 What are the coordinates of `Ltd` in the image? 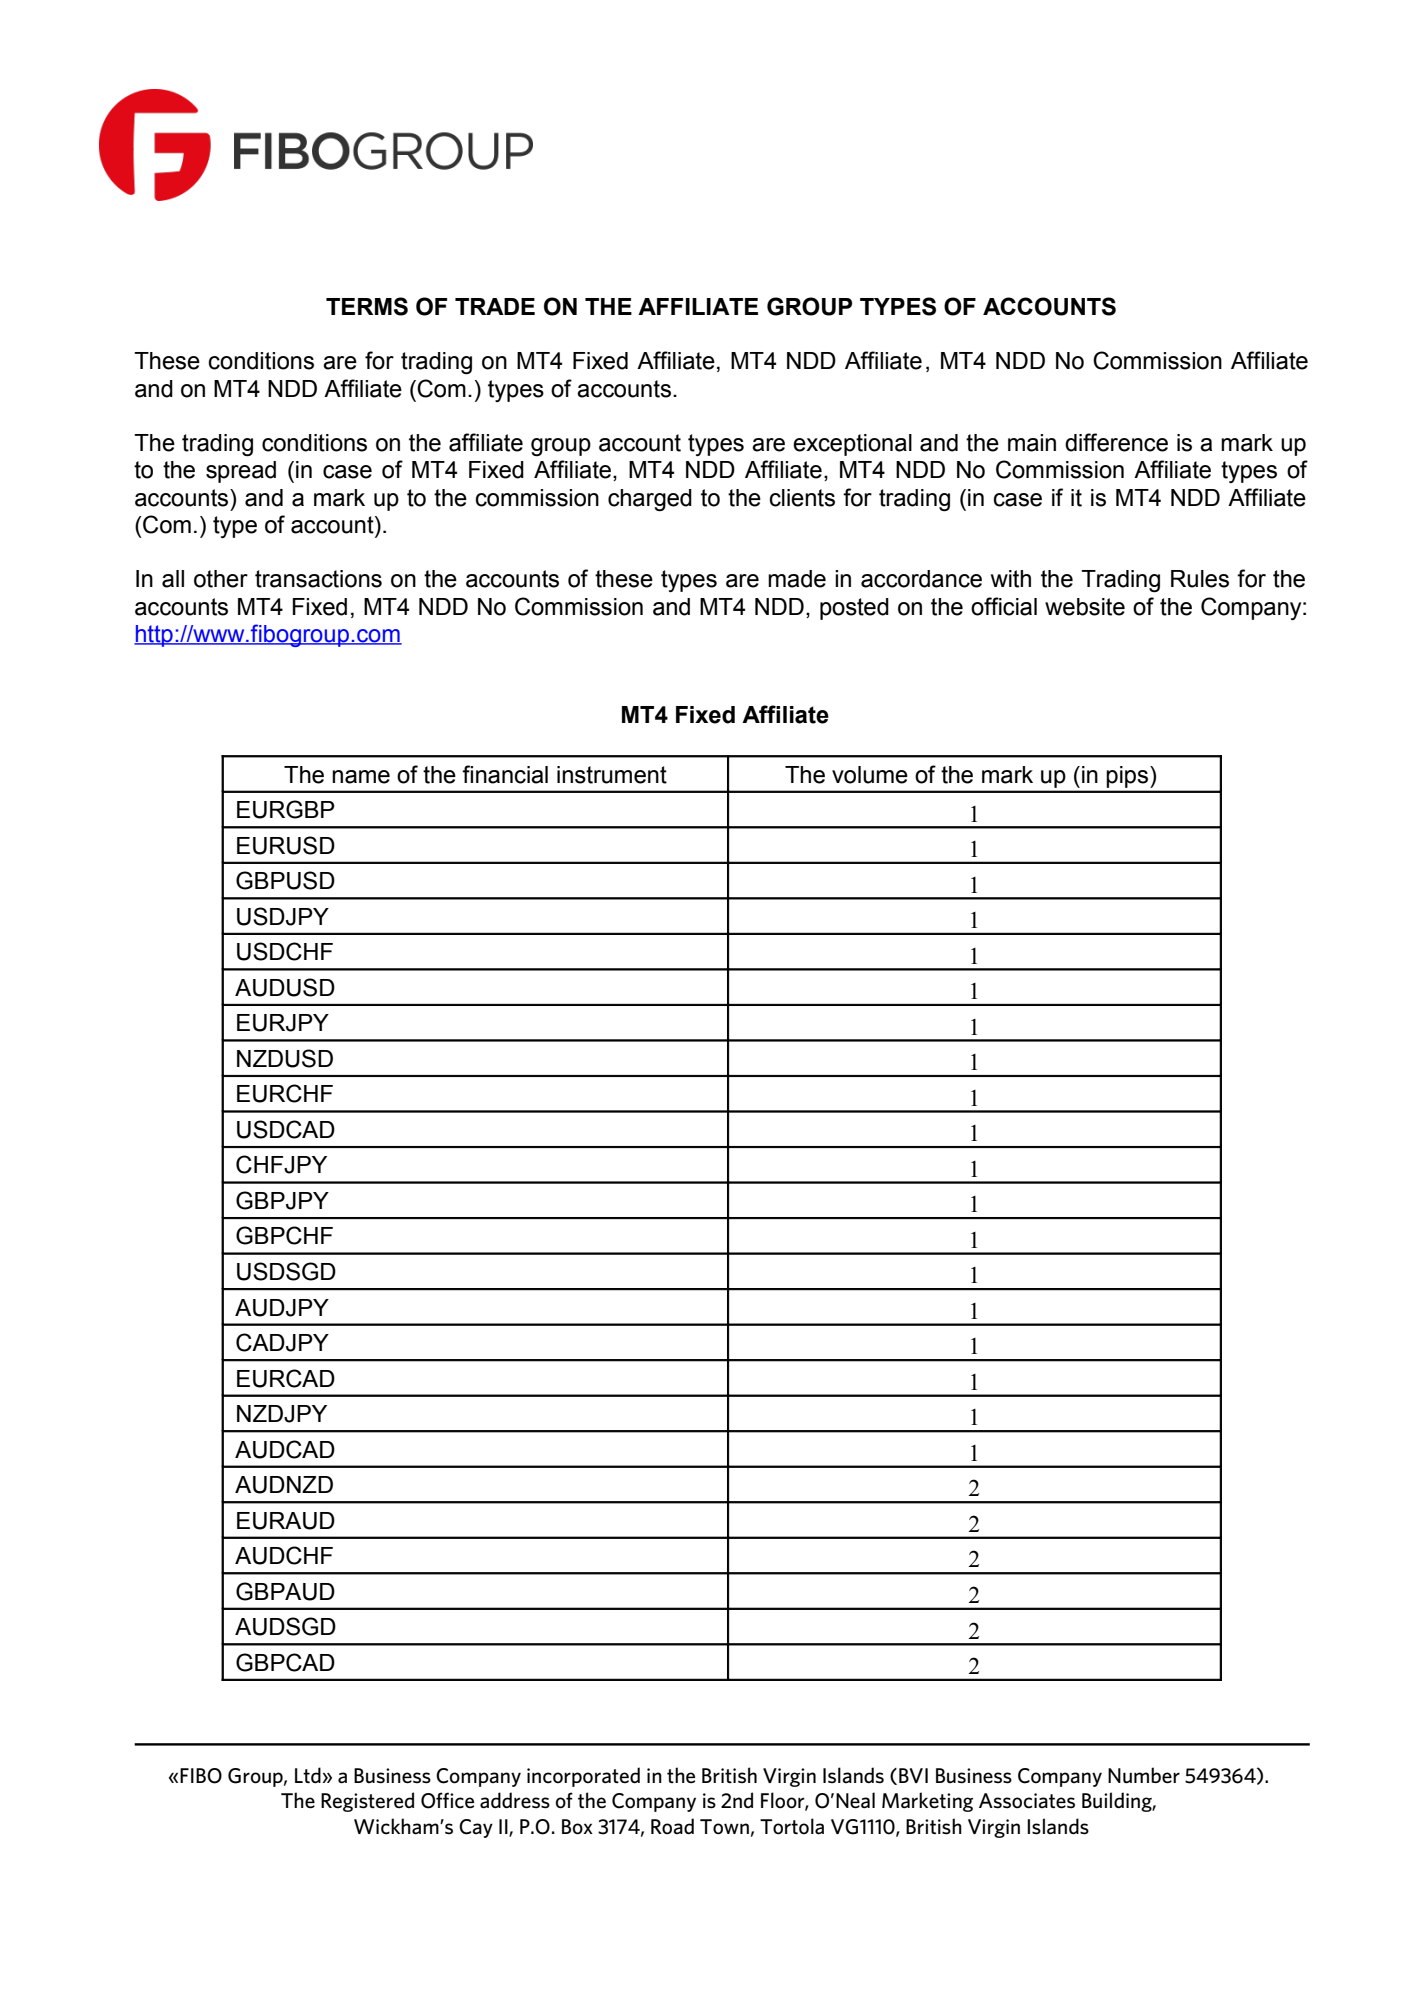 It's located at (309, 1775).
